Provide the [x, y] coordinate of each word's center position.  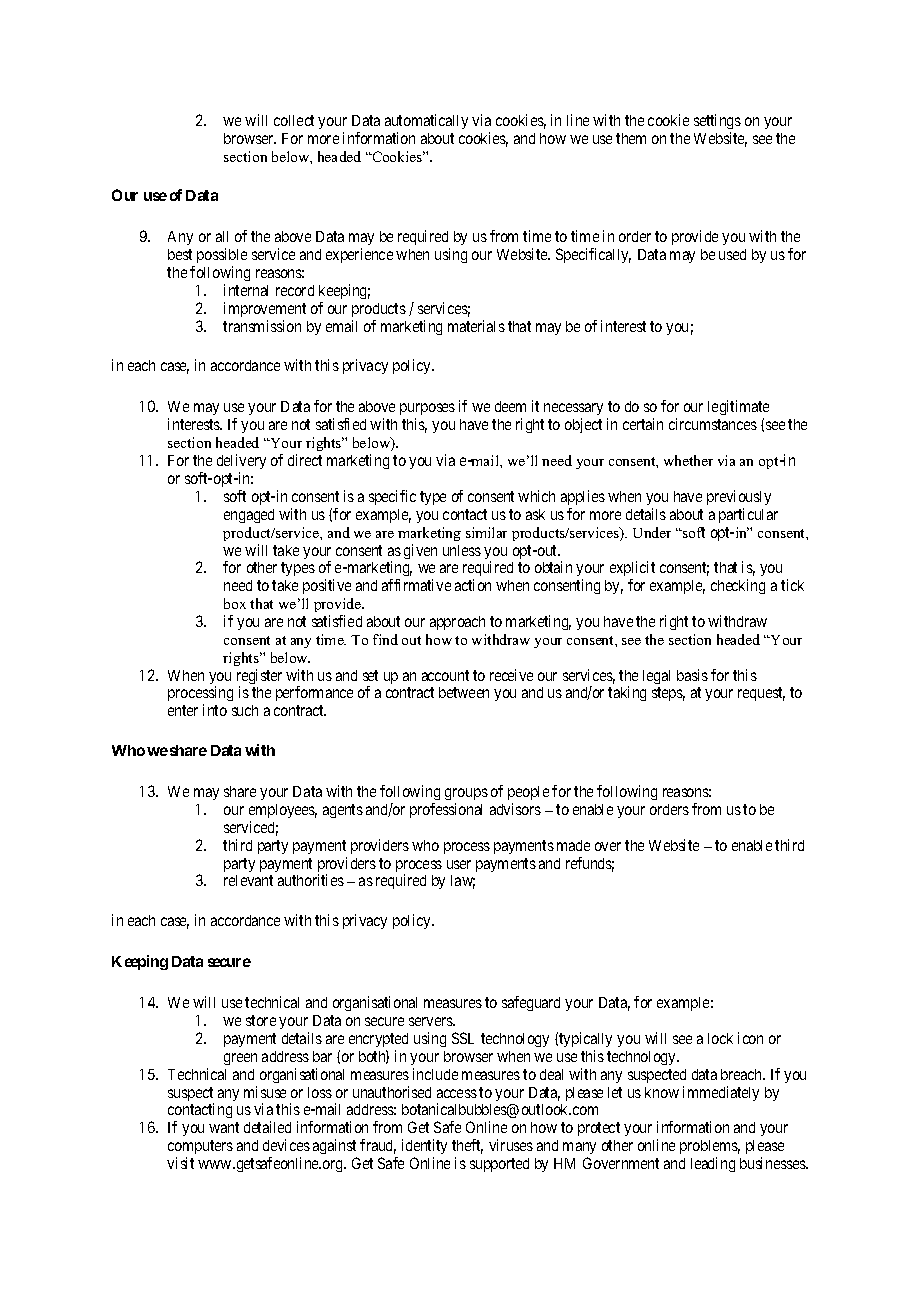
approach [457, 623]
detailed [267, 1127]
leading [713, 1164]
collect [294, 120]
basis [692, 675]
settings [717, 121]
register [259, 678]
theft [467, 1146]
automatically [426, 121]
